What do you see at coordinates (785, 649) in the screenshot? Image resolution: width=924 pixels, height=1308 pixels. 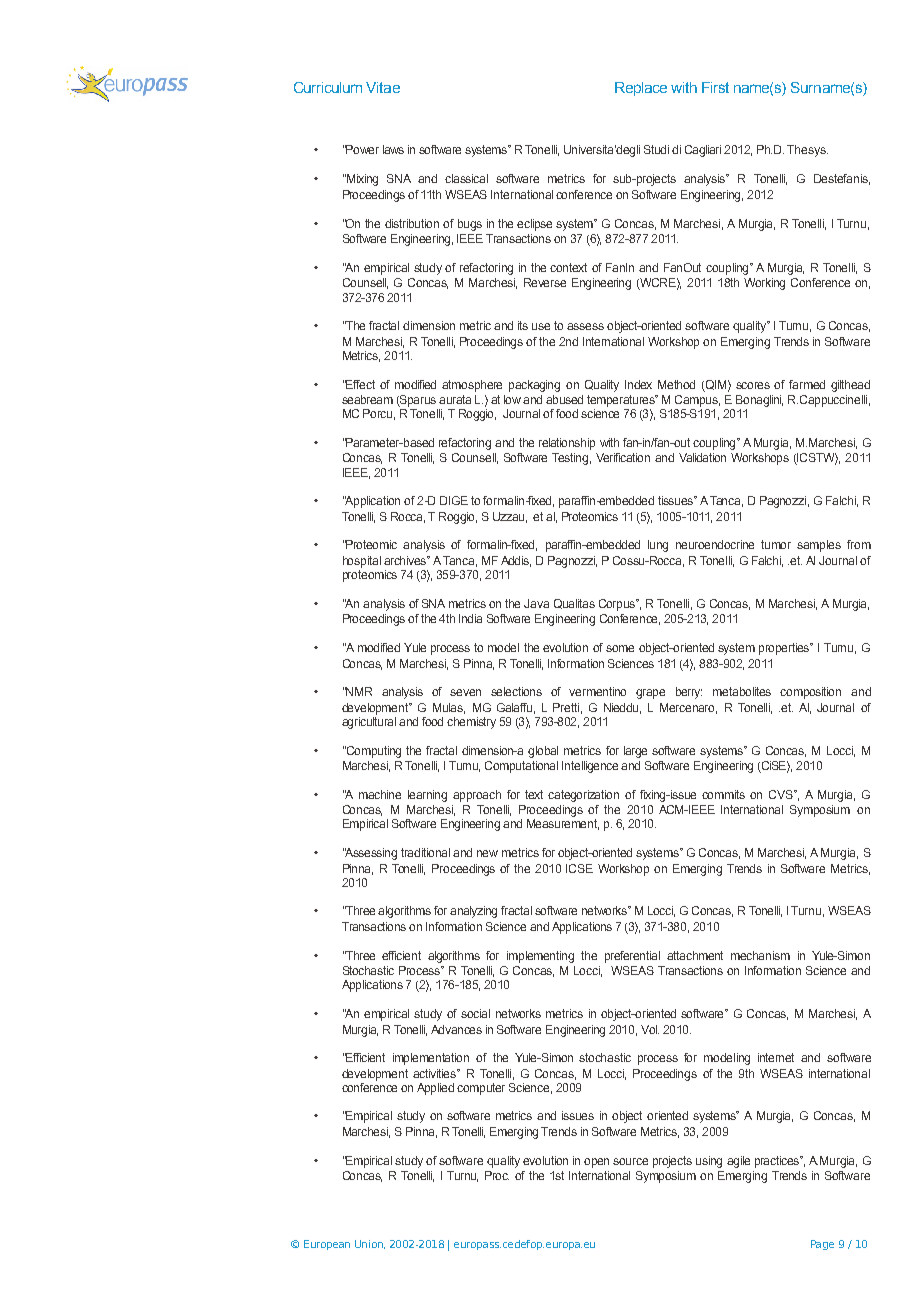 I see `properties` at bounding box center [785, 649].
